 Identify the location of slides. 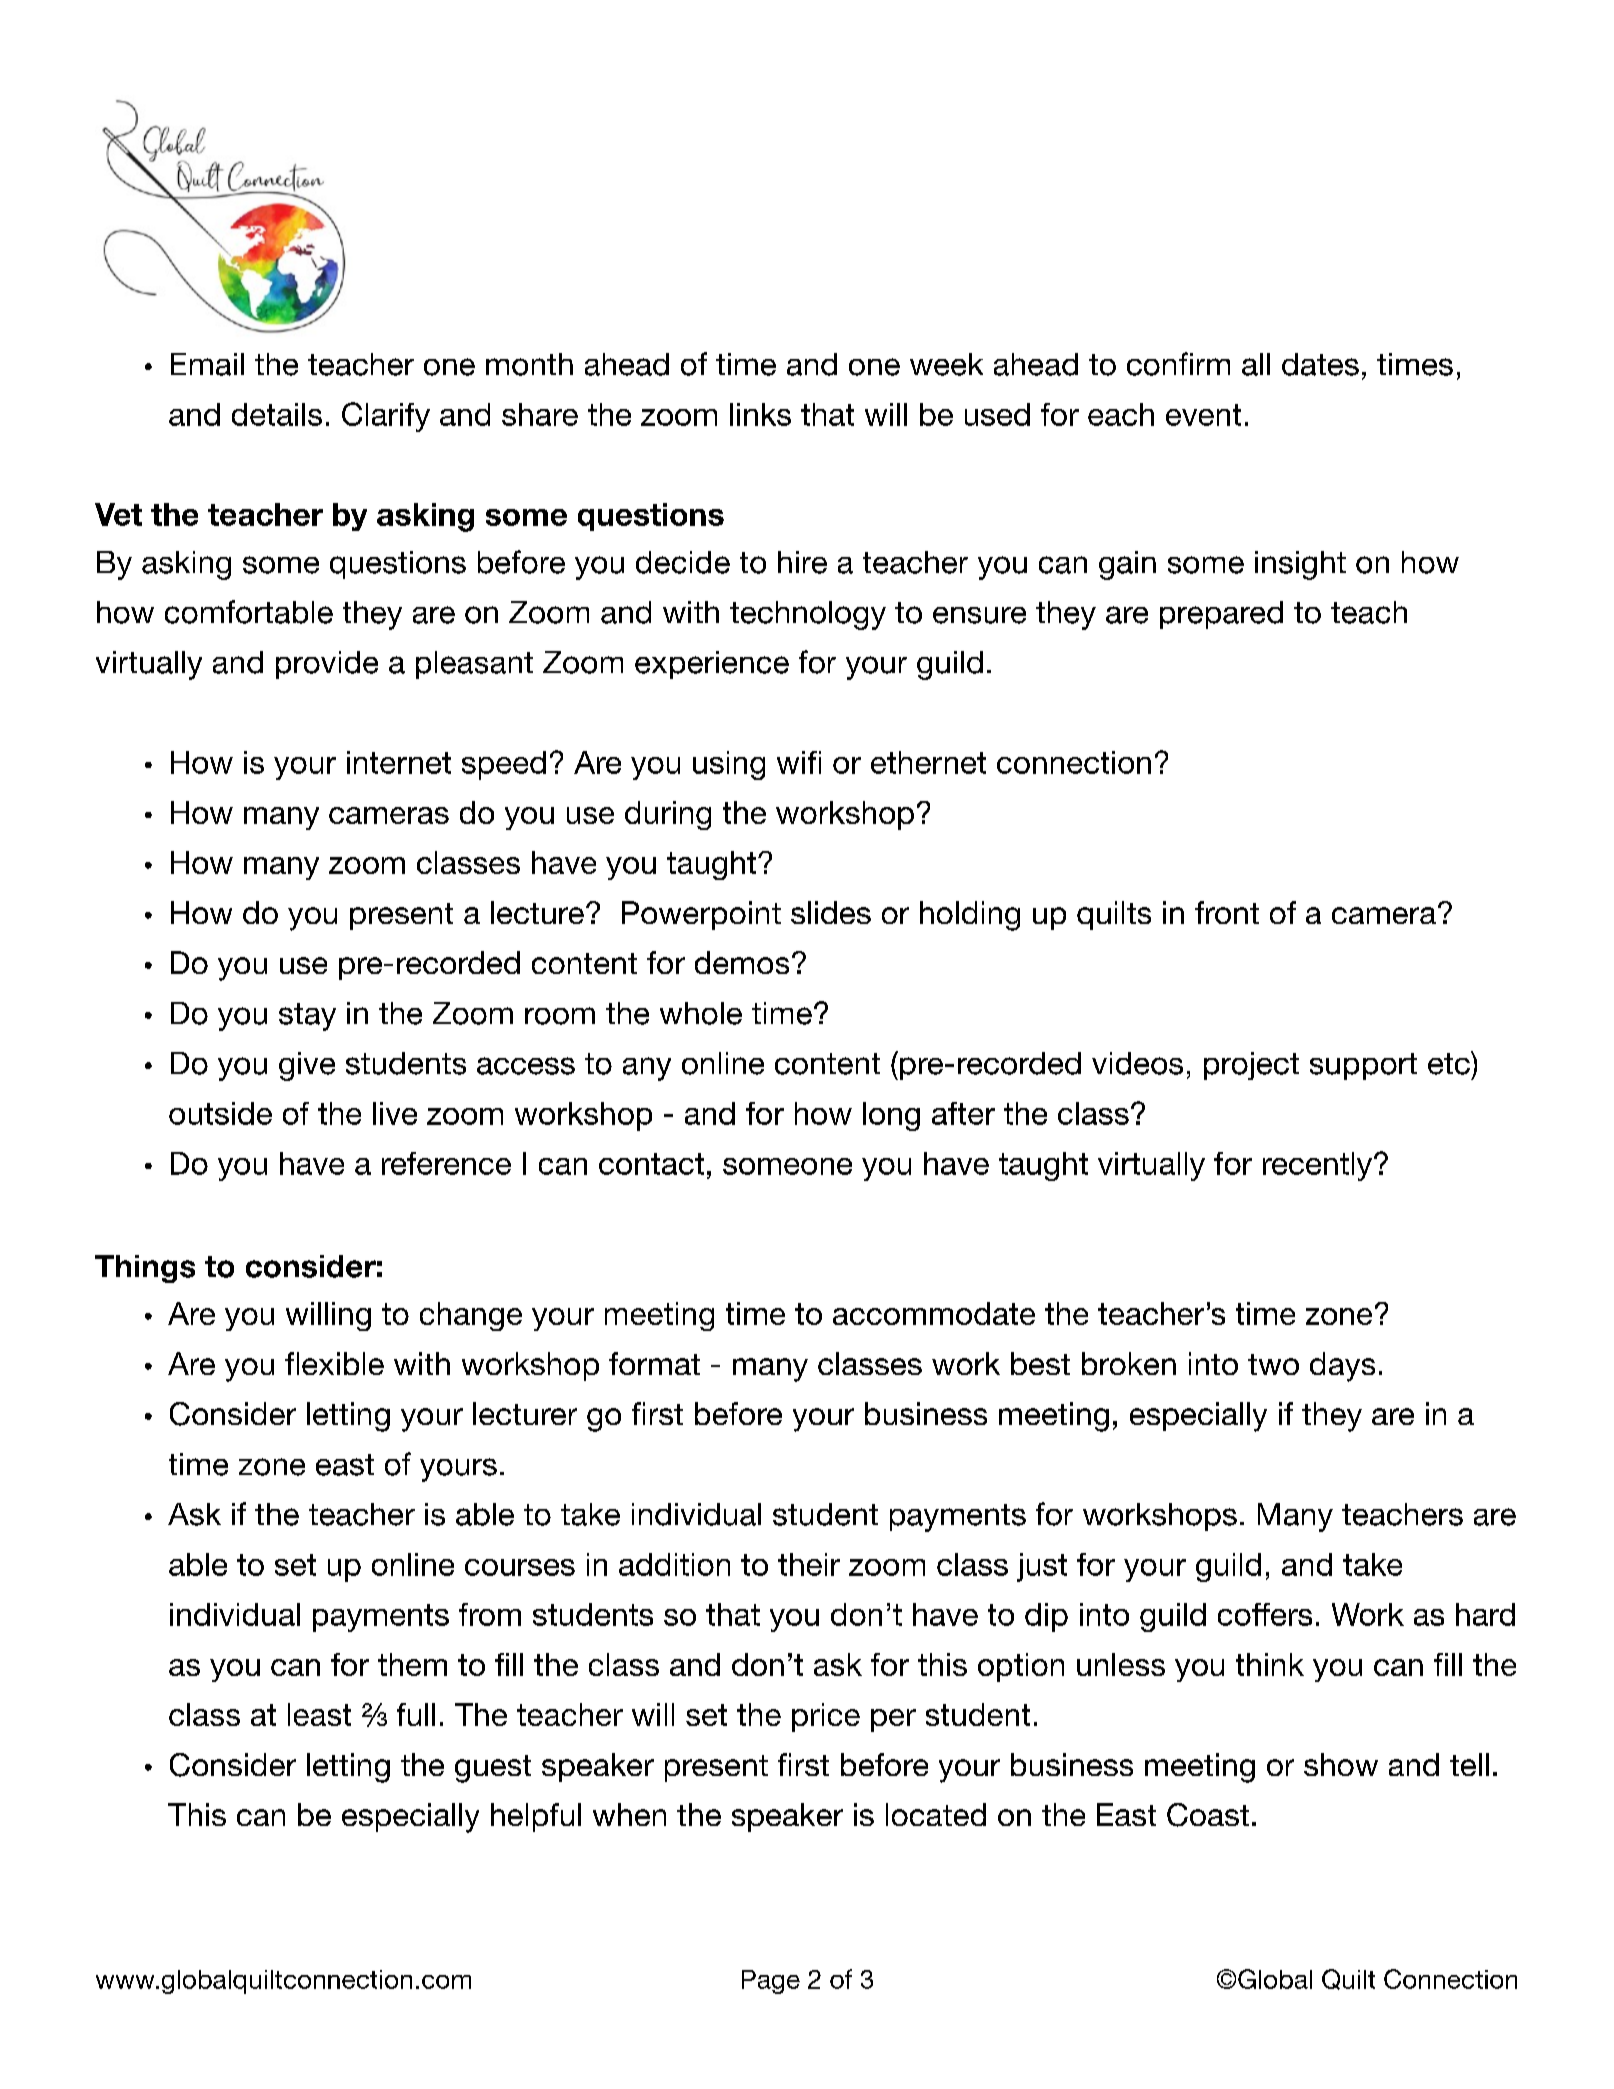
(831, 912).
